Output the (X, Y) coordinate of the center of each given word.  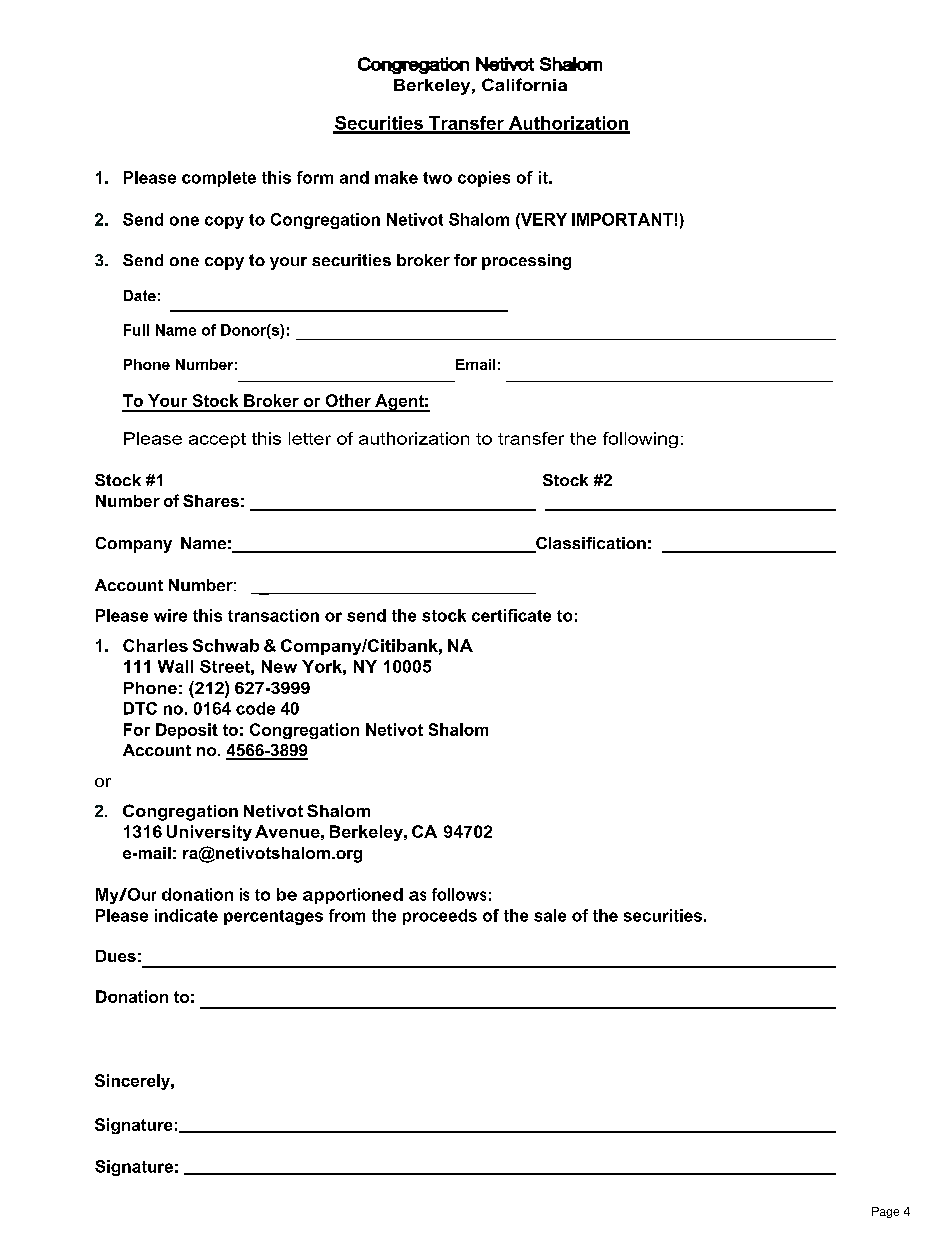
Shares (211, 500)
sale (550, 915)
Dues (116, 956)
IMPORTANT (622, 219)
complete (219, 179)
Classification (590, 544)
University (209, 833)
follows (459, 894)
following (640, 440)
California (524, 84)
